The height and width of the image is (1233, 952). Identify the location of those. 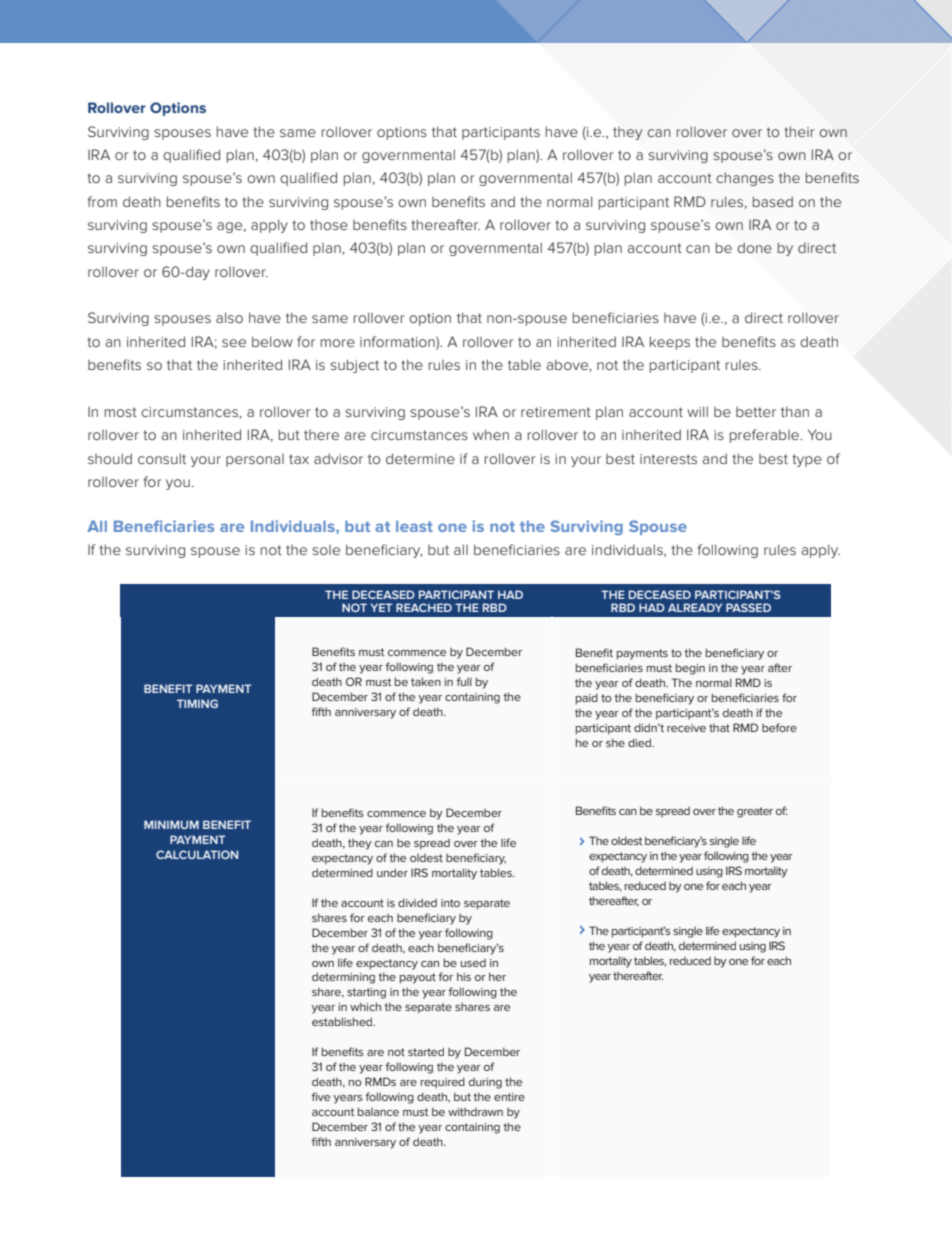
(329, 225).
